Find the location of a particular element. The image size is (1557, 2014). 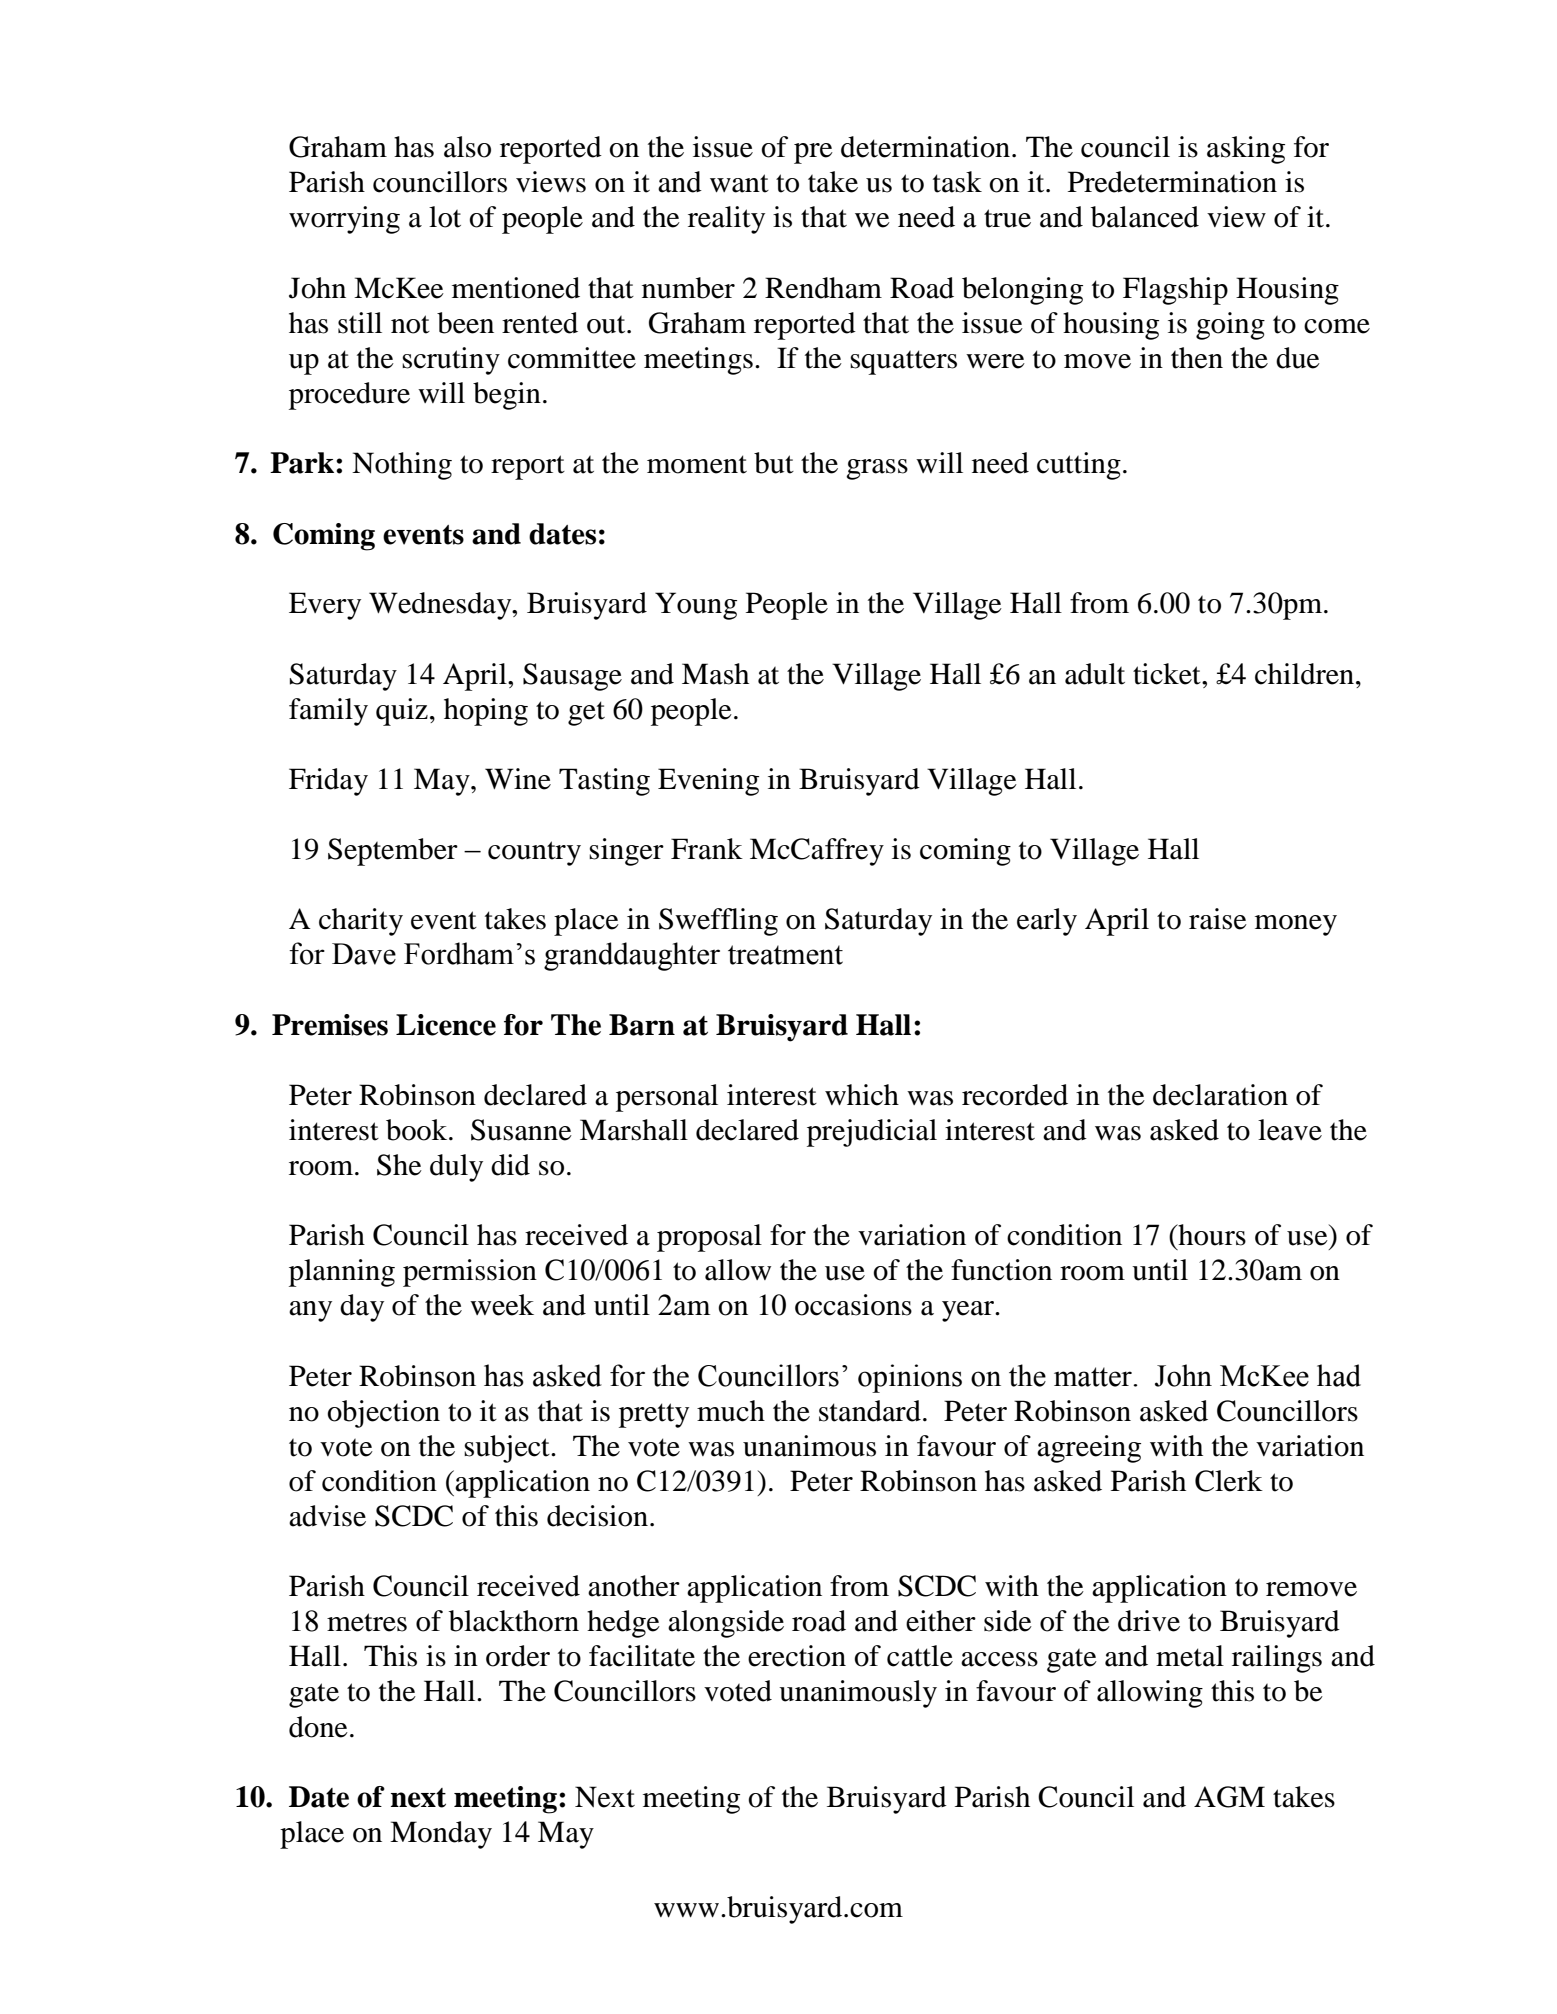

erection is located at coordinates (797, 1656).
